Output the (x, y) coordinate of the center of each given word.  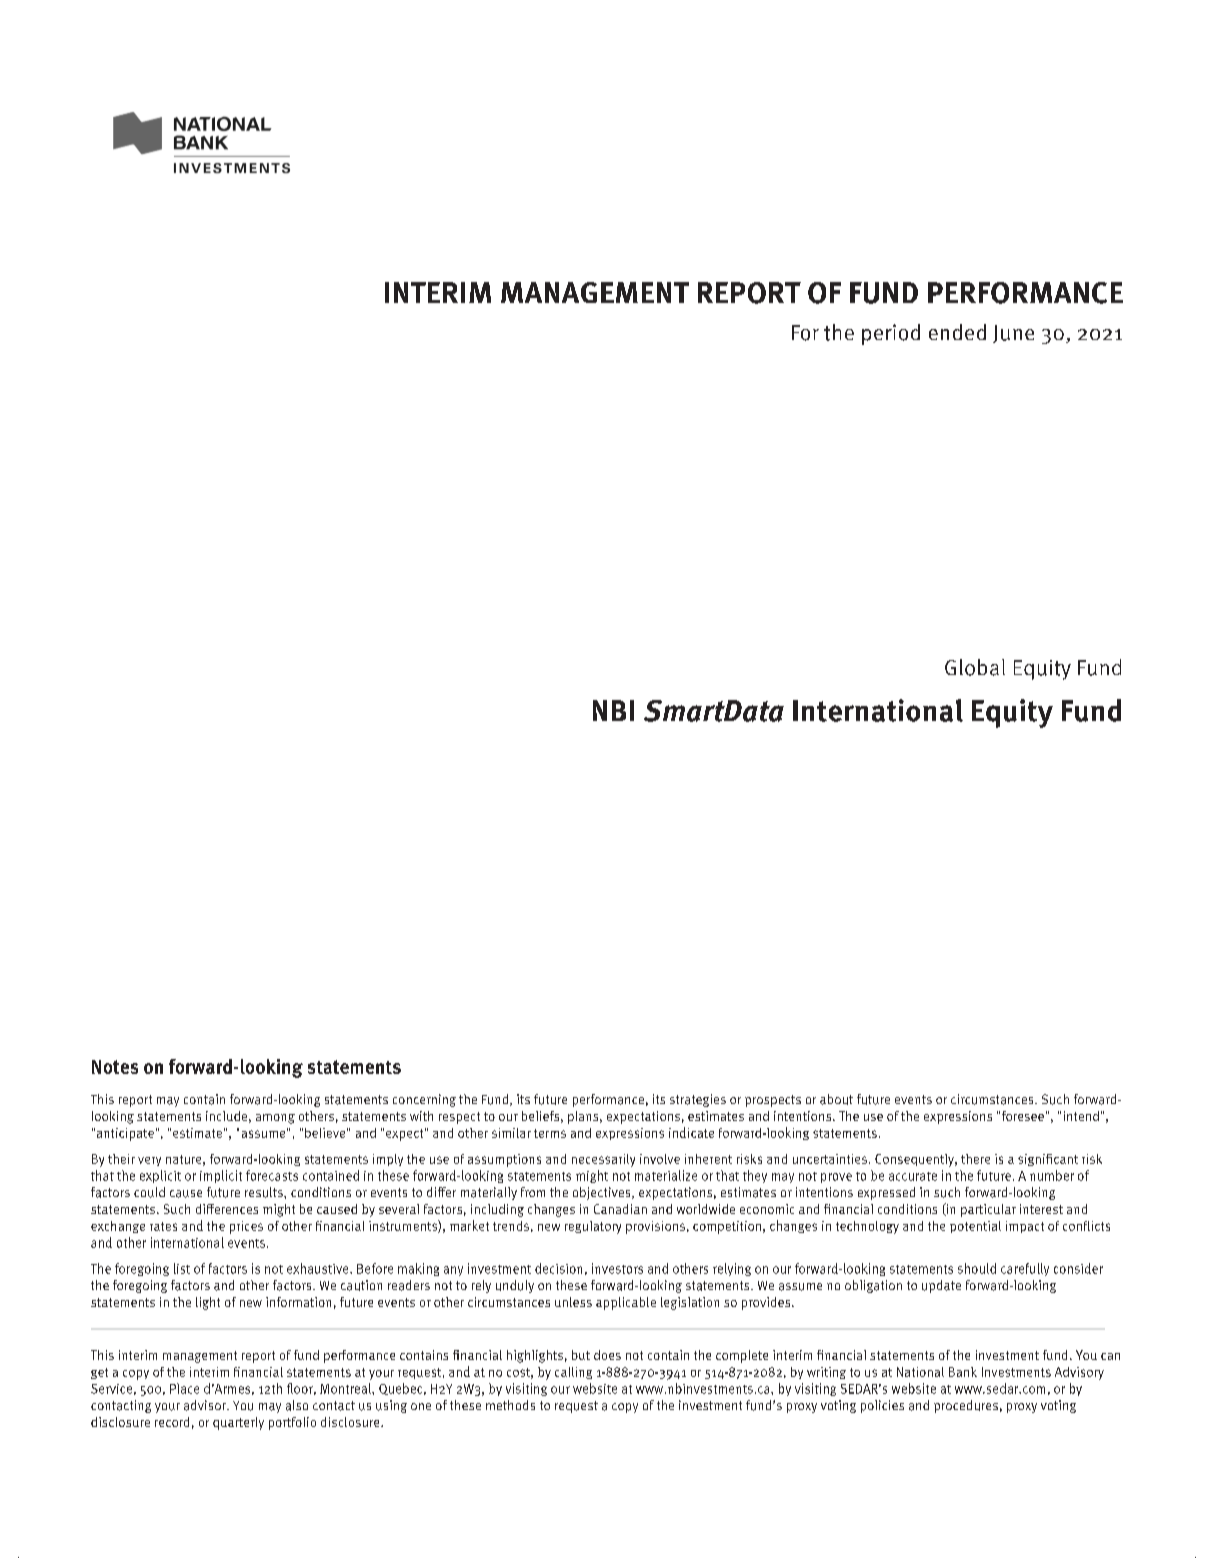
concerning (424, 1100)
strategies (698, 1100)
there (975, 1159)
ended (957, 332)
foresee (1023, 1116)
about (836, 1099)
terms (550, 1133)
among (275, 1119)
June (1013, 334)
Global (975, 667)
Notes (115, 1067)
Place (184, 1388)
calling (573, 1373)
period (891, 334)
